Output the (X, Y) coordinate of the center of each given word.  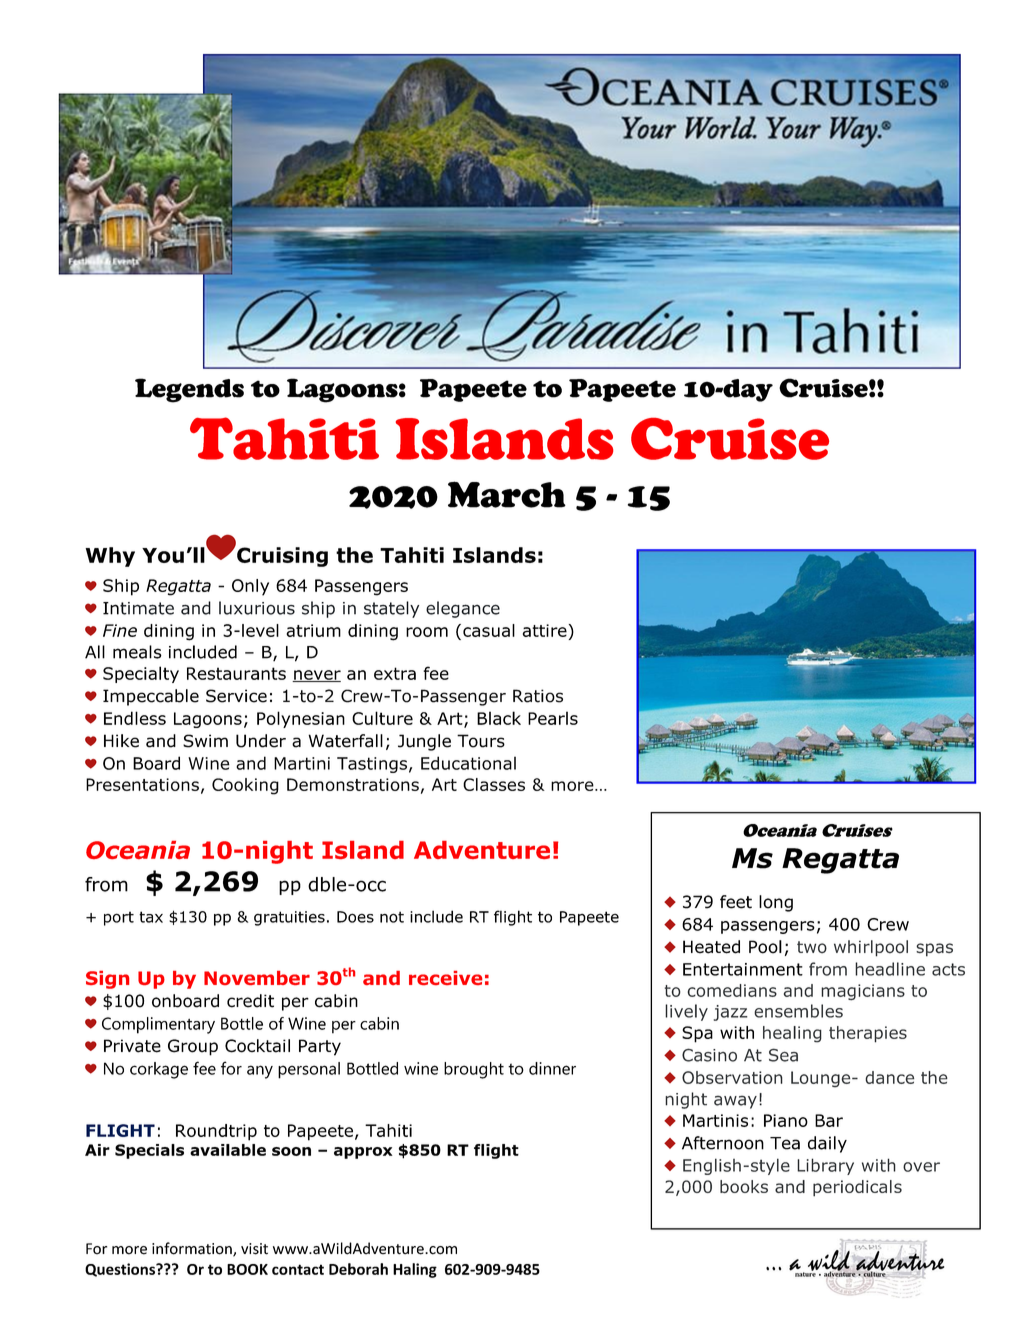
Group (193, 1047)
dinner (552, 1068)
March (507, 494)
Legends (189, 390)
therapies (868, 1034)
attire (545, 630)
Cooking (245, 786)
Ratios (538, 696)
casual (489, 630)
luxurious (257, 608)
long (776, 903)
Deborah (358, 1269)
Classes (494, 784)
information (193, 1249)
